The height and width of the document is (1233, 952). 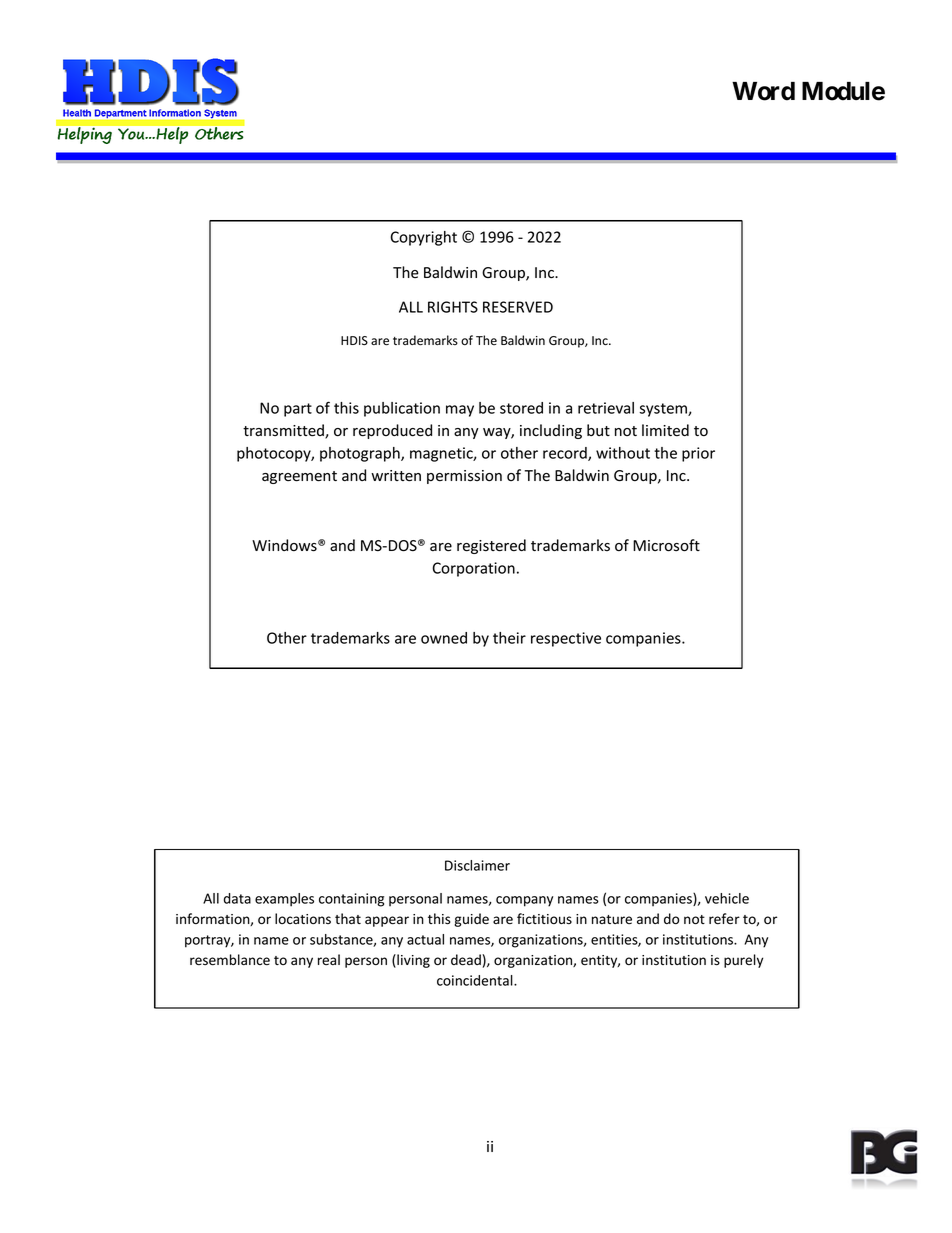 What do you see at coordinates (423, 238) in the document?
I see `Copyright` at bounding box center [423, 238].
